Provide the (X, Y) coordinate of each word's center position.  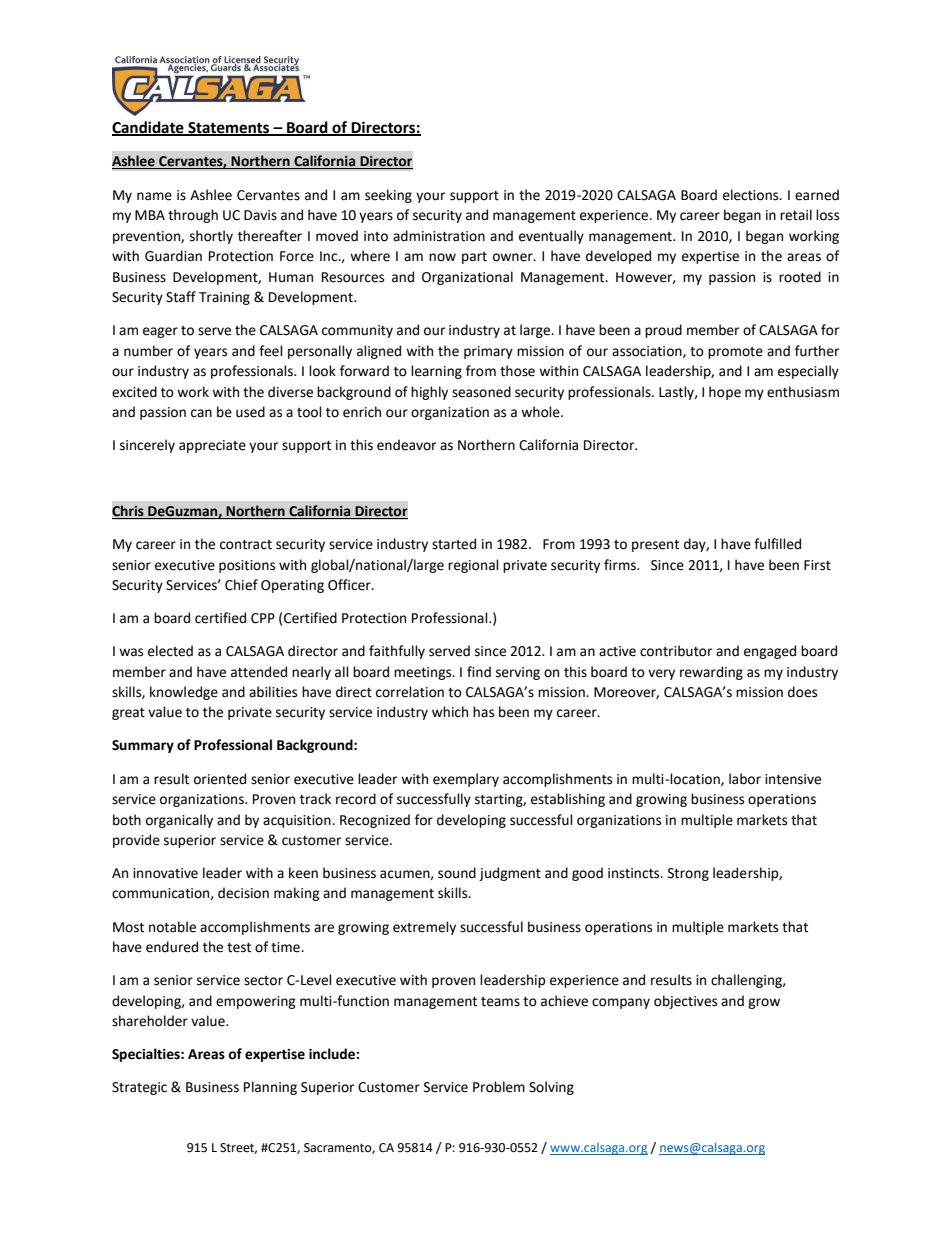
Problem (499, 1087)
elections (752, 195)
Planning (270, 1088)
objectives (685, 1002)
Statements (229, 129)
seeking (388, 196)
